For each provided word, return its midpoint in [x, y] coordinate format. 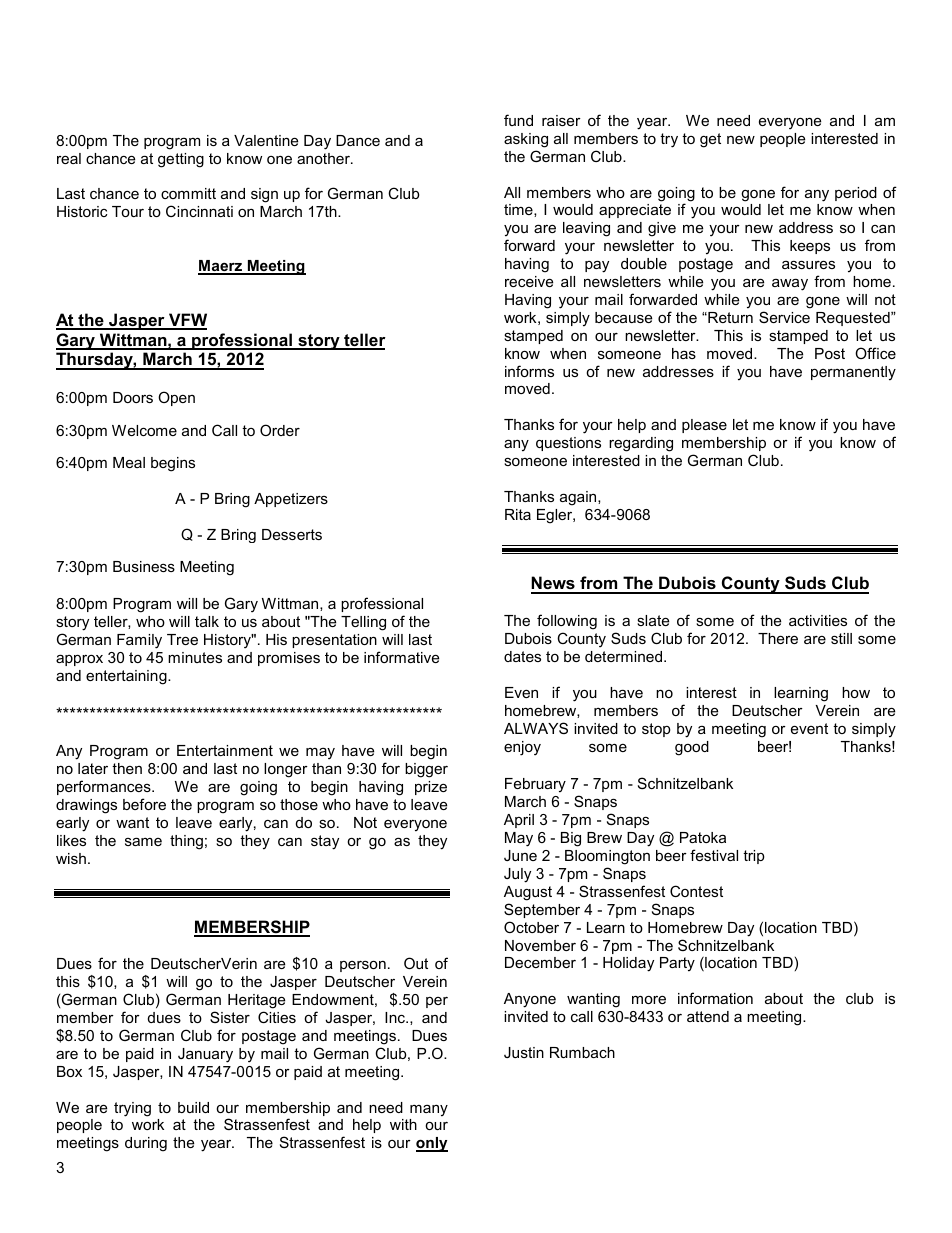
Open [176, 398]
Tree [182, 639]
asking [526, 140]
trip [754, 857]
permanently [853, 373]
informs [529, 371]
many [429, 1110]
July [517, 875]
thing [186, 842]
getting [181, 160]
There [778, 638]
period [856, 194]
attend [708, 1016]
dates [522, 656]
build [193, 1107]
